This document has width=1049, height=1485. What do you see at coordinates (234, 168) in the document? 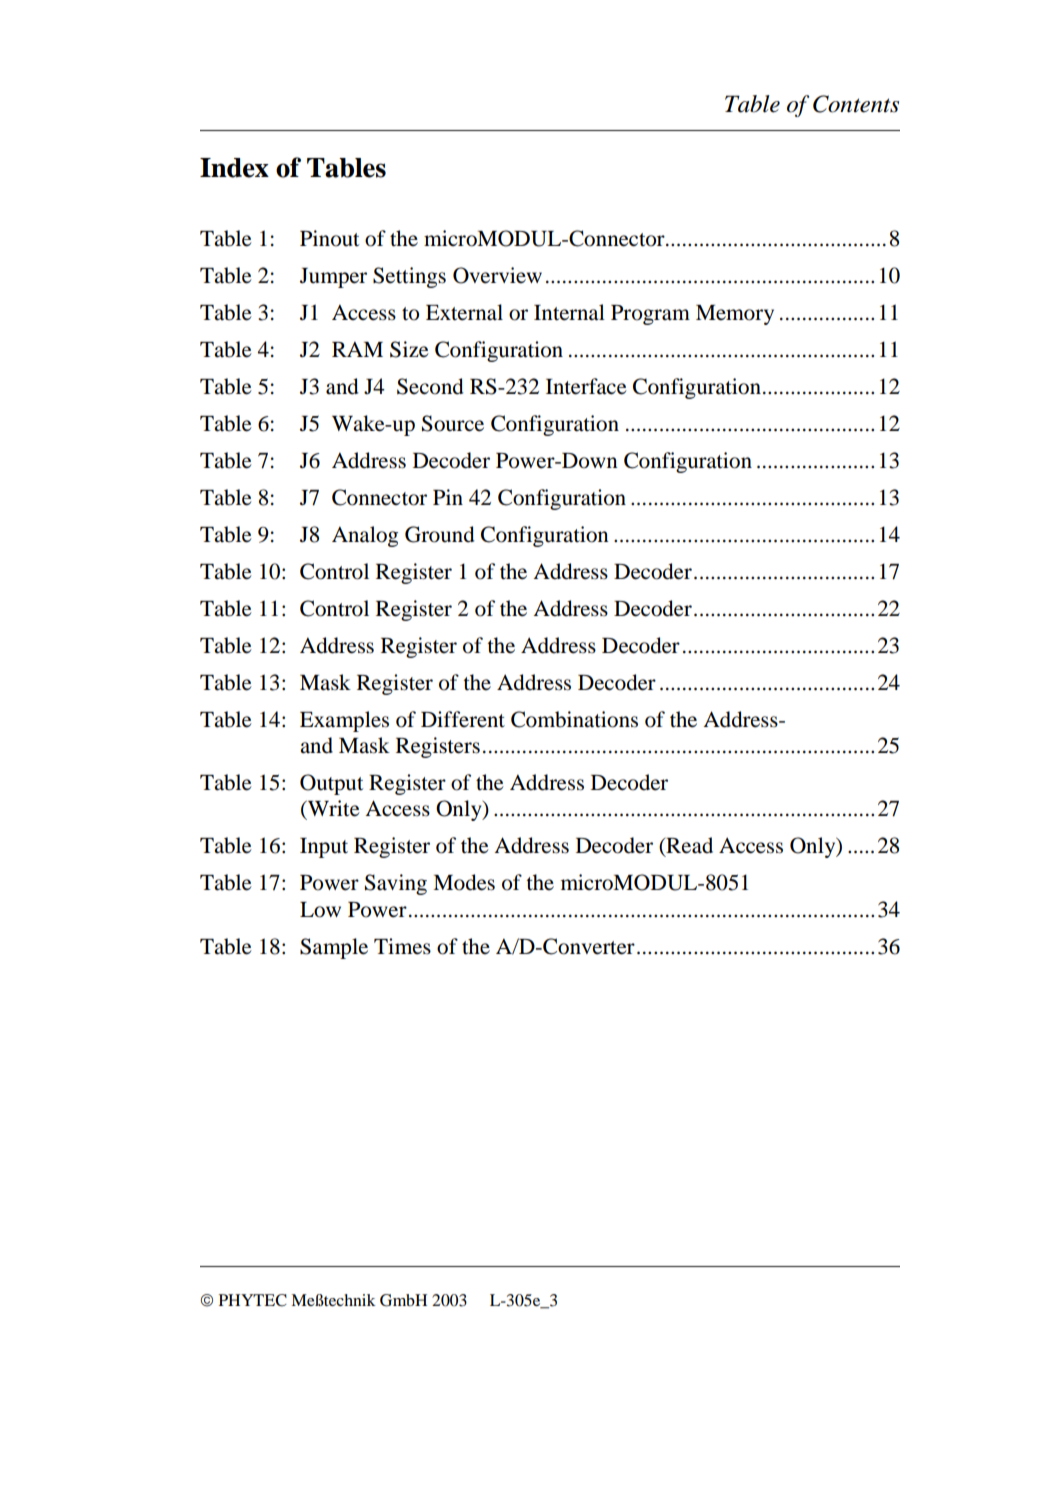
I see `Index` at bounding box center [234, 168].
